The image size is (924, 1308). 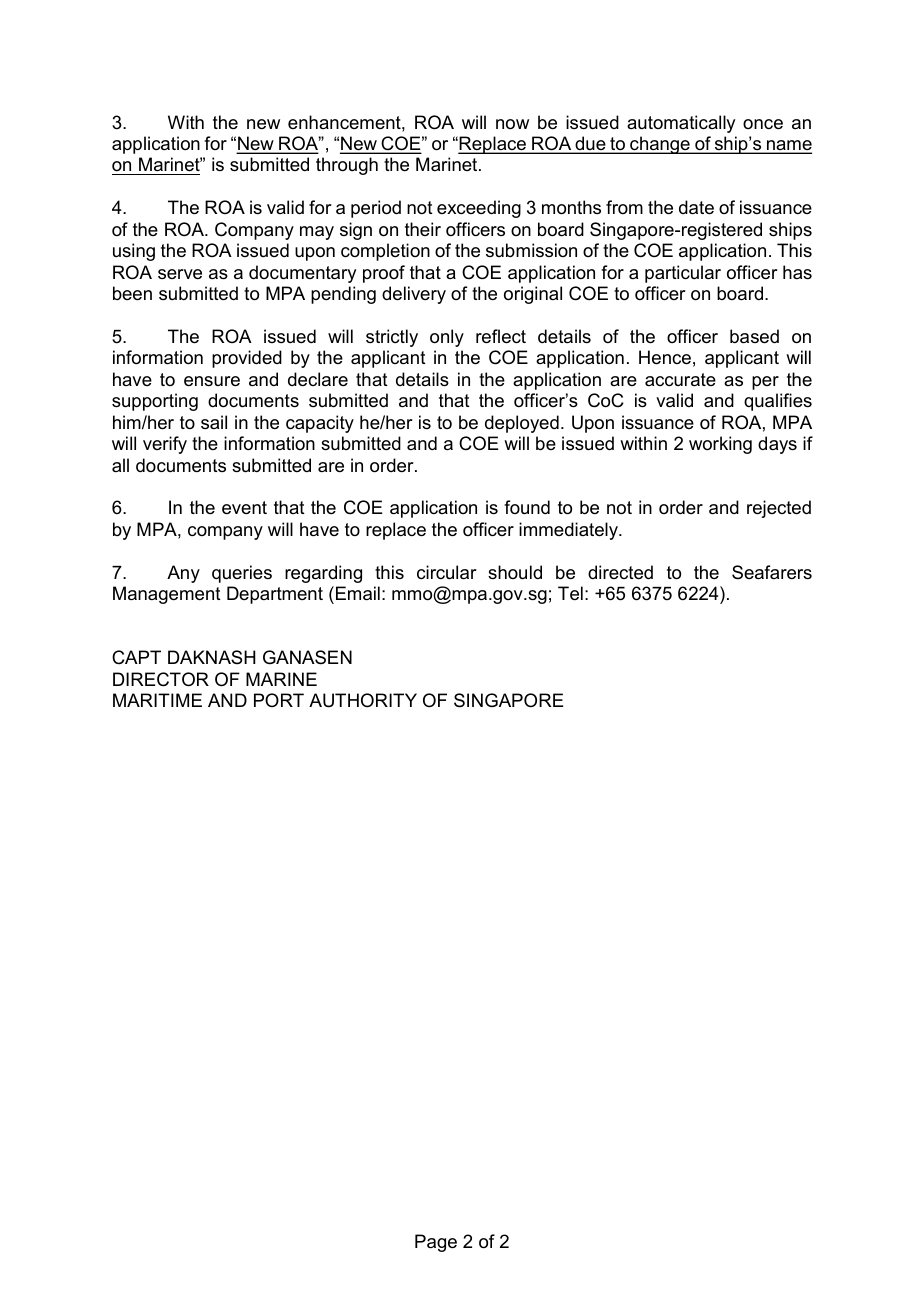 What do you see at coordinates (512, 124) in the screenshot?
I see `now` at bounding box center [512, 124].
